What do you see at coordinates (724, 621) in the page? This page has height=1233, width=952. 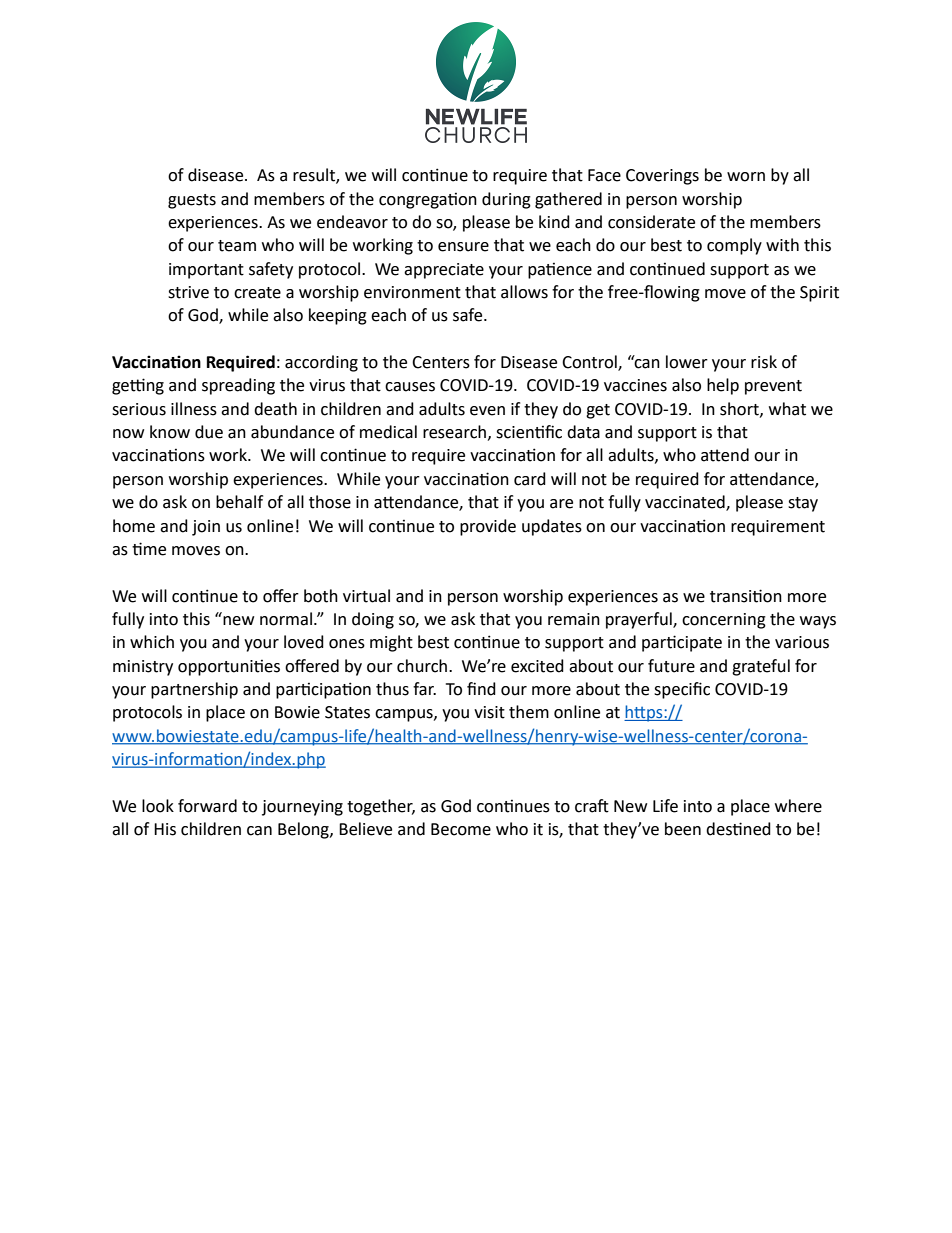 I see `concerning` at bounding box center [724, 621].
